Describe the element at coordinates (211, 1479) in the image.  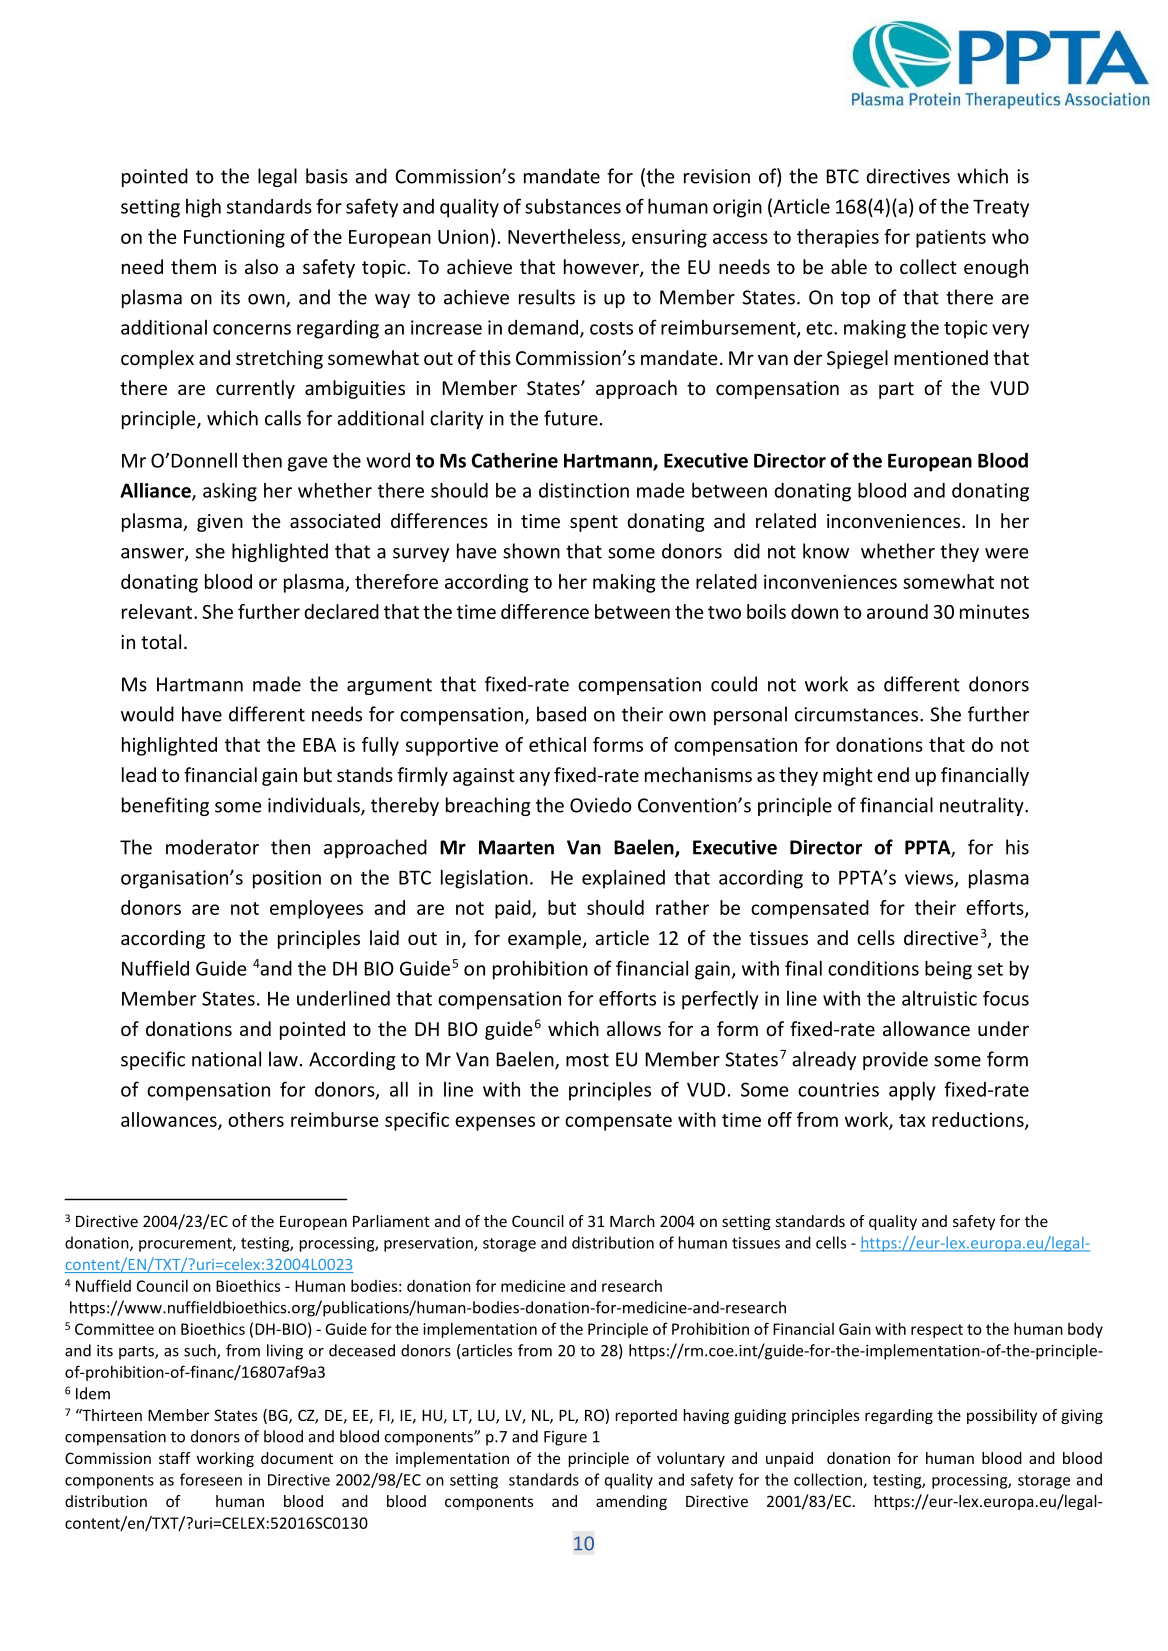
I see `foreseen` at that location.
